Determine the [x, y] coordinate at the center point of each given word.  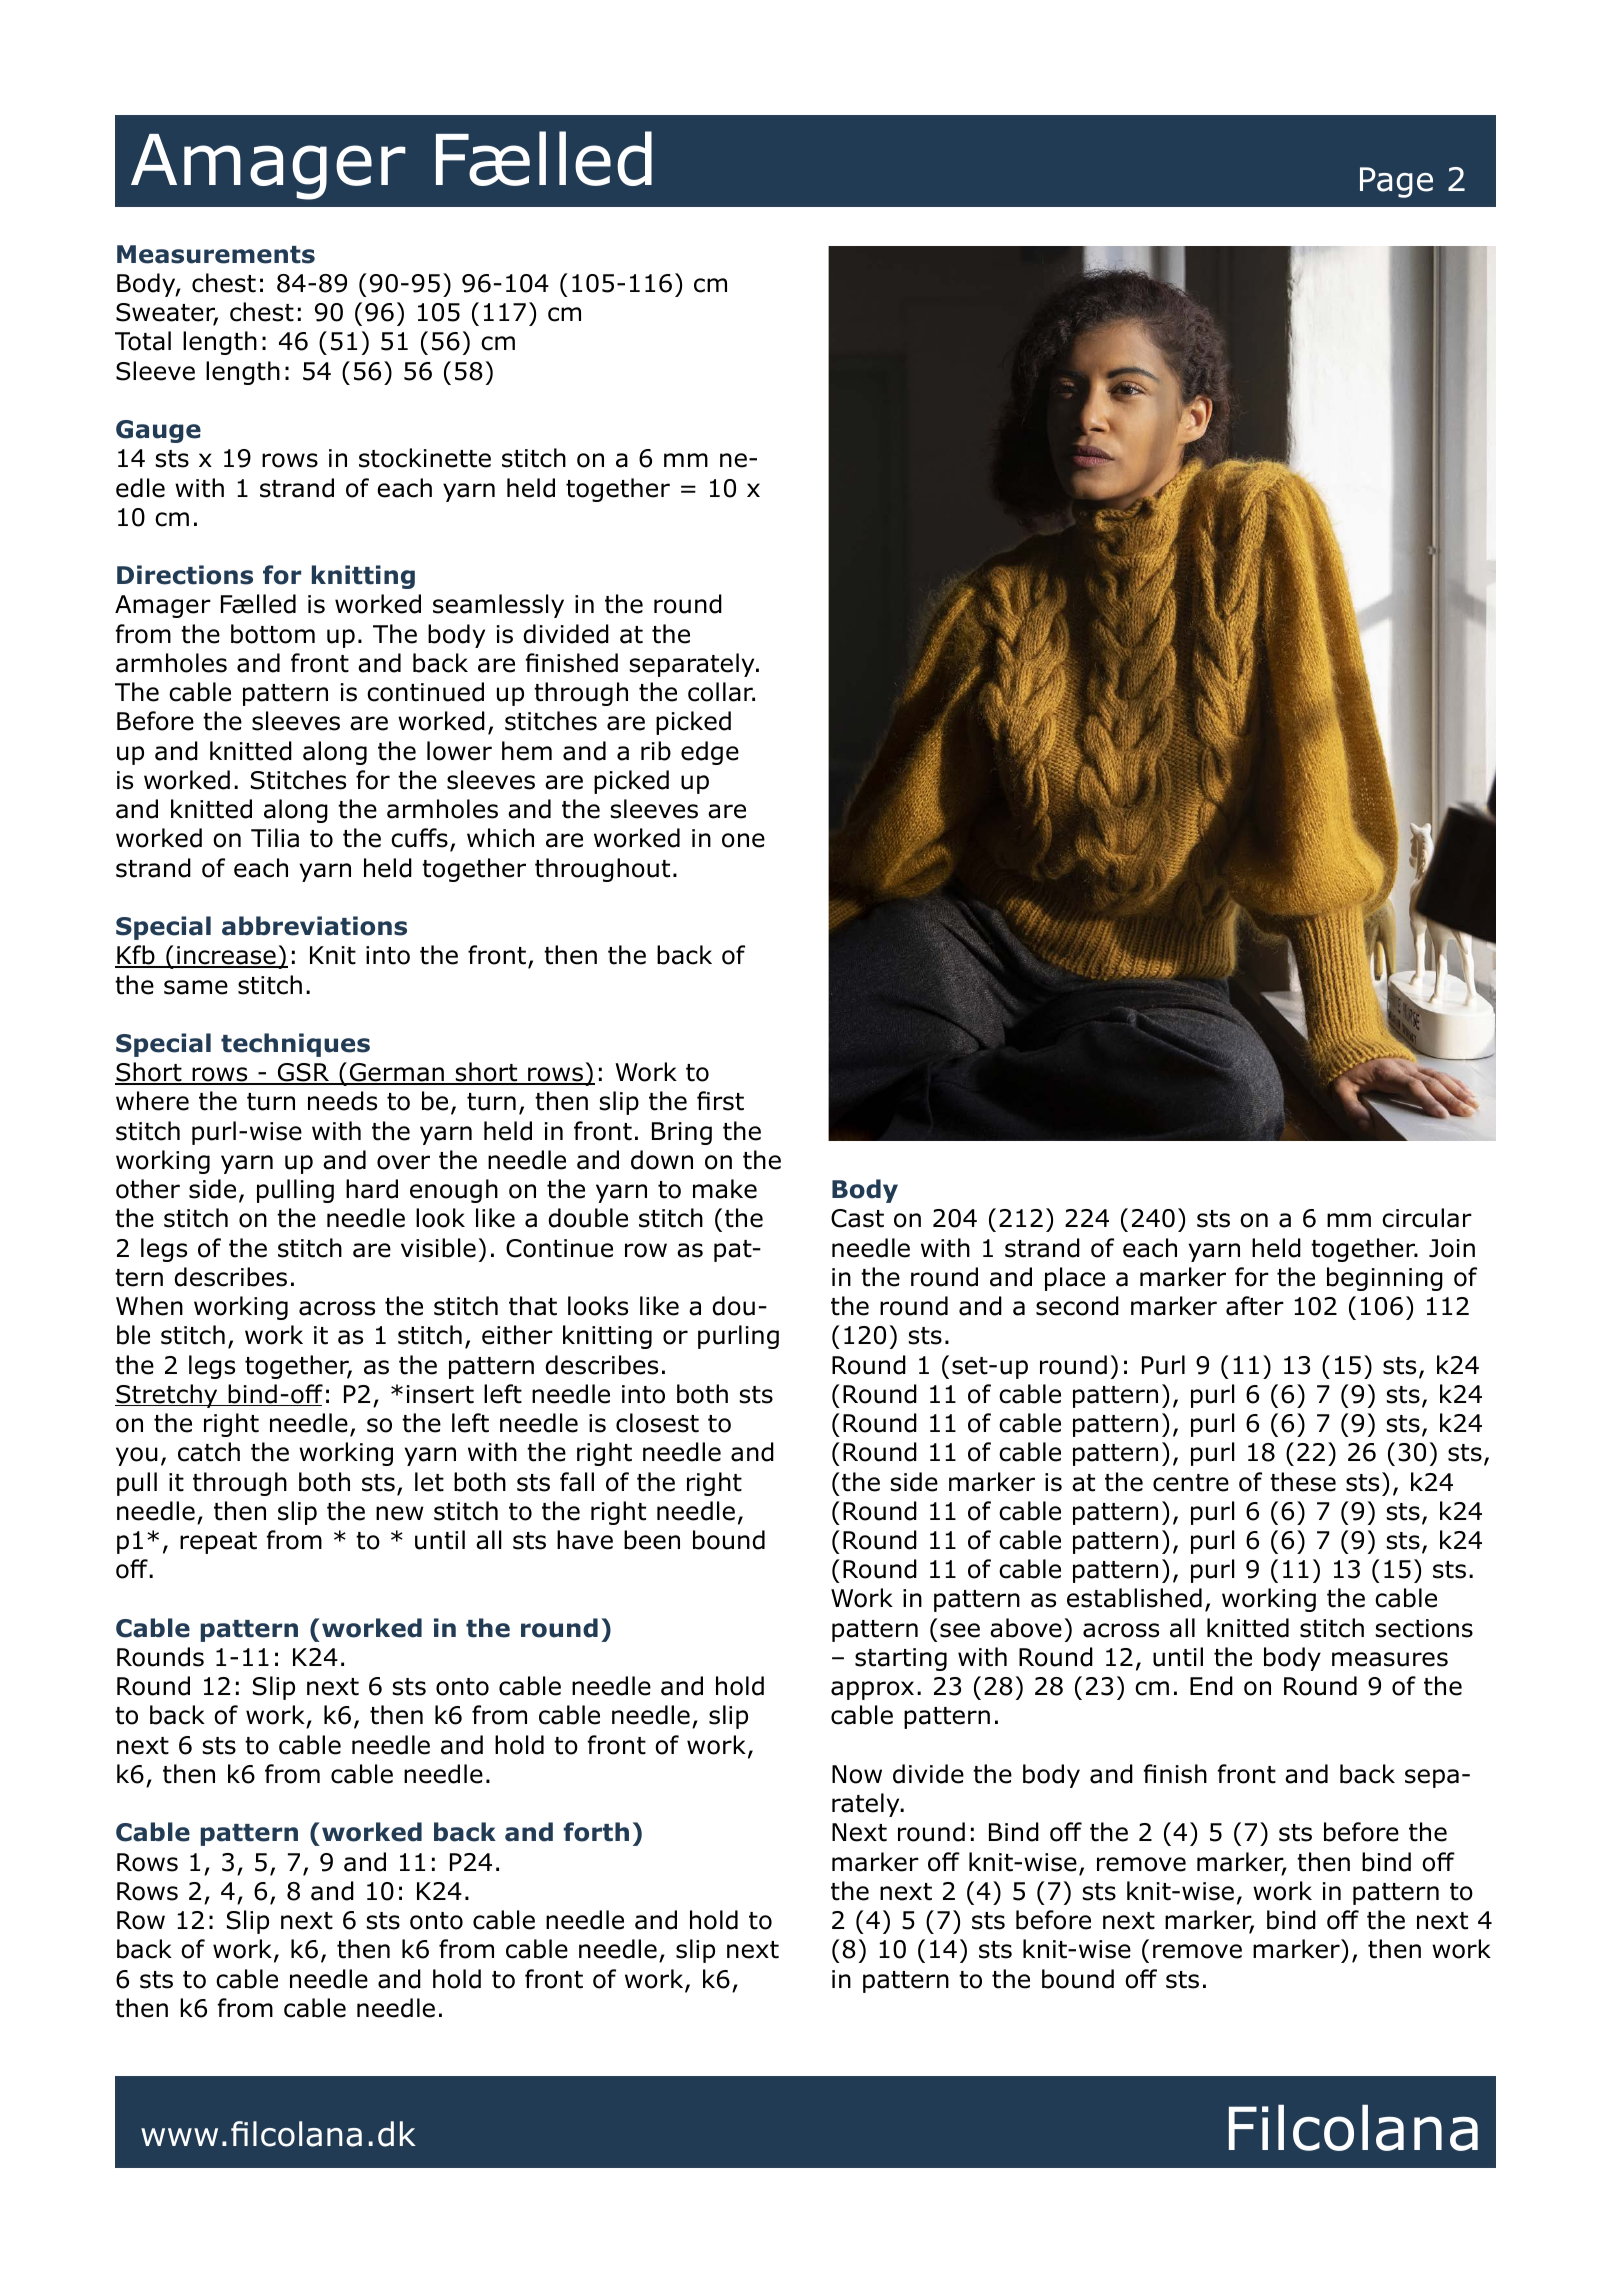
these [1303, 1482]
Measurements [216, 254]
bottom [273, 634]
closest [657, 1423]
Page [1396, 182]
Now [857, 1774]
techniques [295, 1045]
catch [209, 1452]
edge [710, 753]
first [720, 1101]
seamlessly [498, 606]
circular [1427, 1218]
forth [596, 1832]
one [743, 840]
